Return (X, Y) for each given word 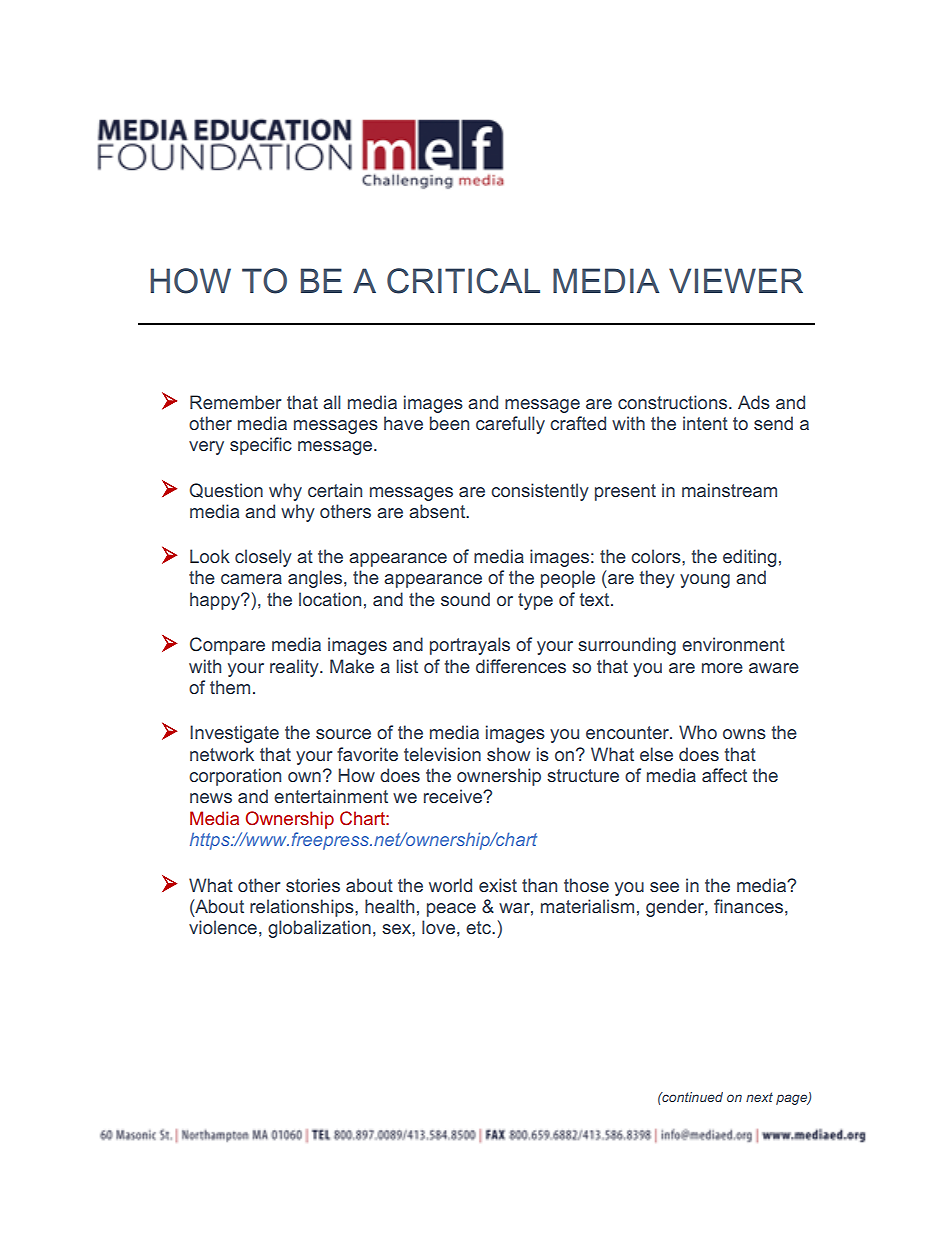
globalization (319, 929)
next (759, 1097)
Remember (236, 402)
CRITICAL (463, 281)
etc (479, 927)
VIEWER (736, 280)
